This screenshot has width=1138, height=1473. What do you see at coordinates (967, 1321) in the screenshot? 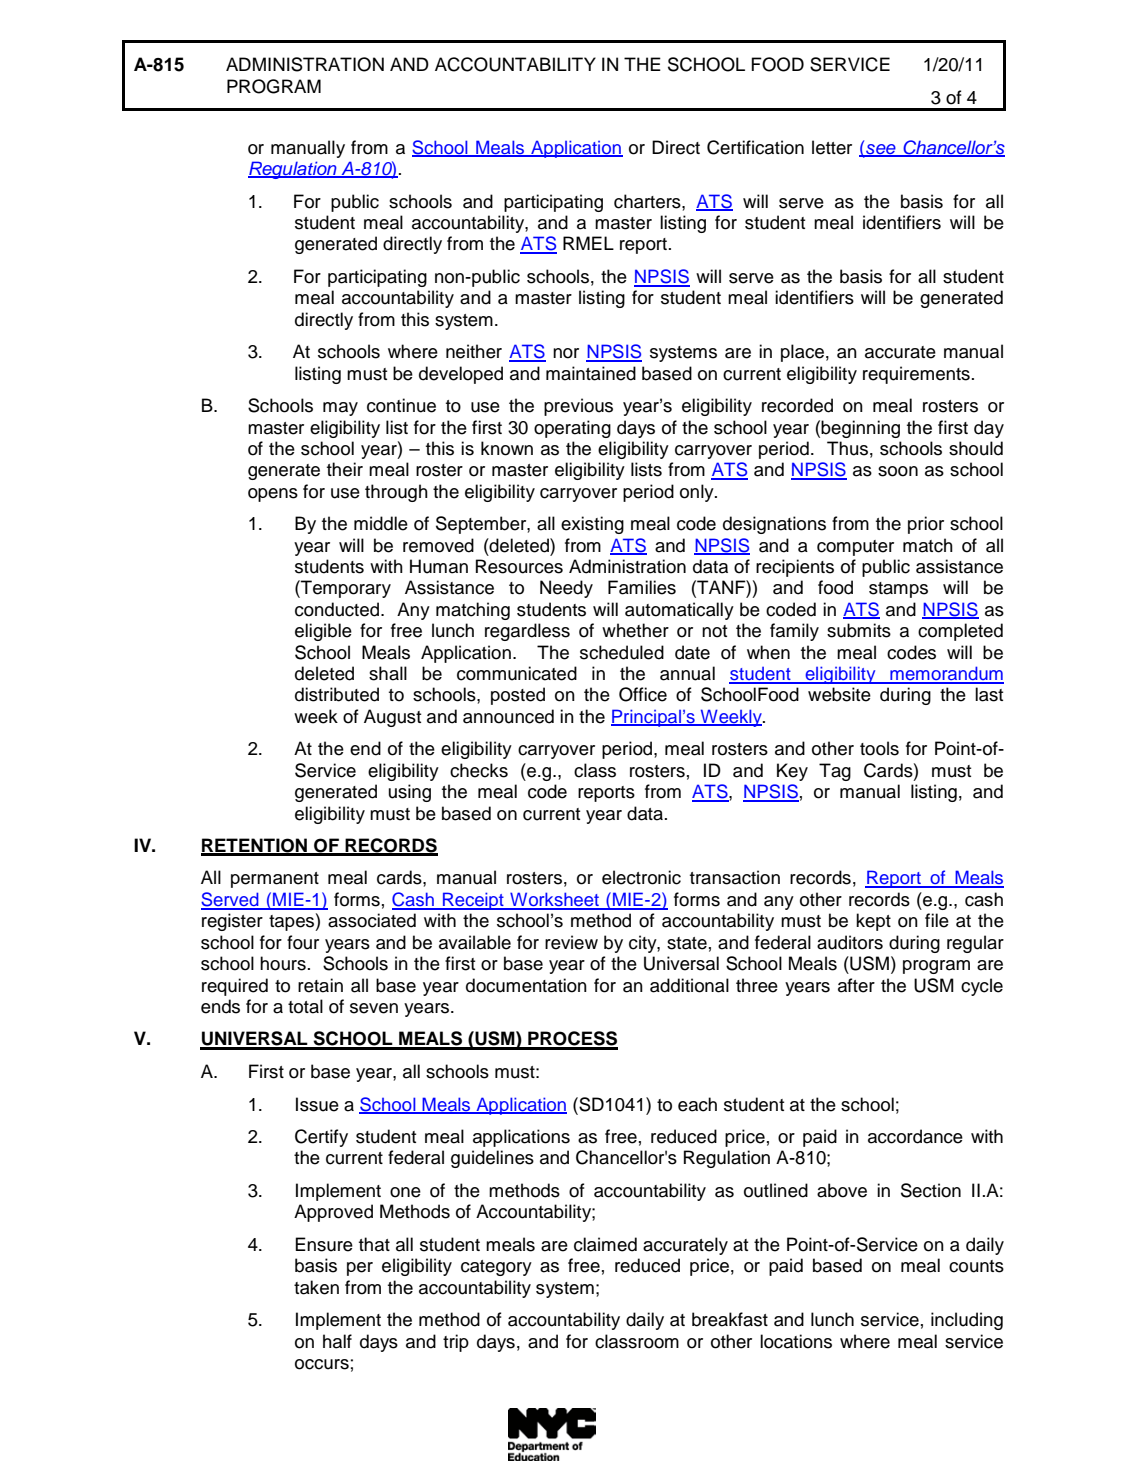
I see `including` at bounding box center [967, 1321].
